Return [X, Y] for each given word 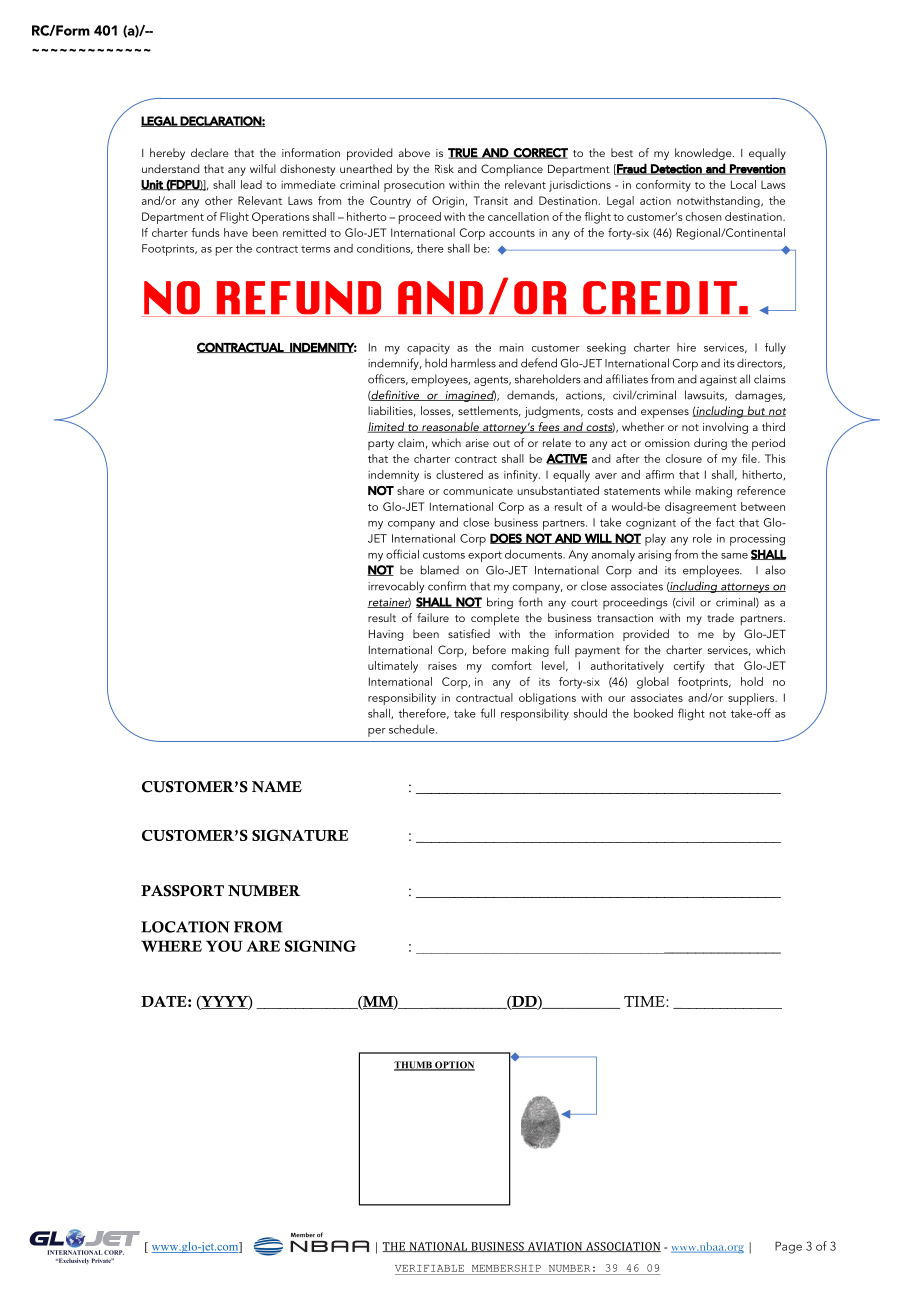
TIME [645, 1001]
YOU [224, 946]
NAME [277, 786]
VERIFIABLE [429, 1268]
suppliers [752, 699]
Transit [491, 200]
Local [743, 184]
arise [477, 443]
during [710, 444]
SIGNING [320, 946]
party [381, 445]
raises [442, 666]
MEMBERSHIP [506, 1268]
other [219, 200]
